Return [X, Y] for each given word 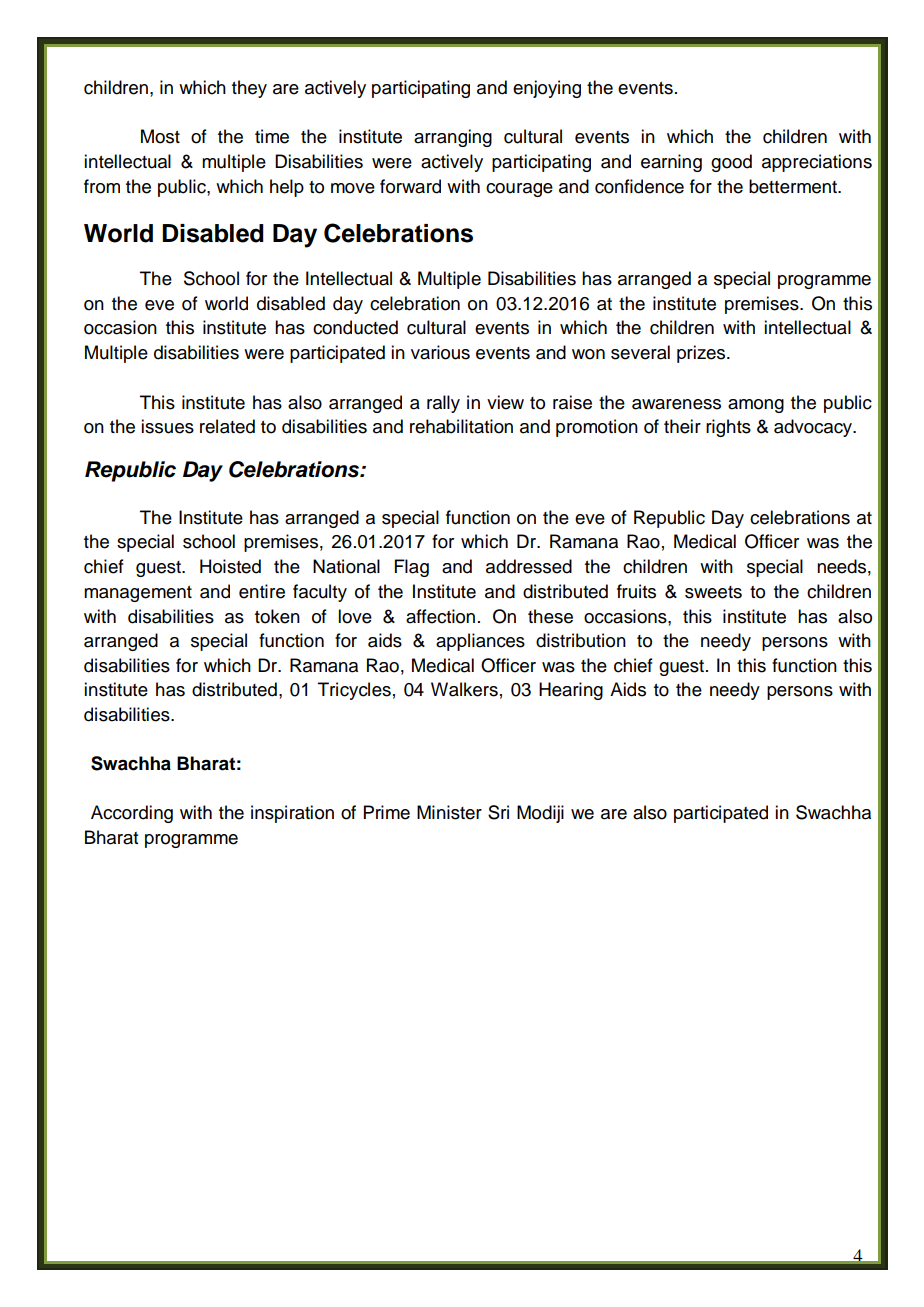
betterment [794, 186]
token [277, 616]
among [756, 406]
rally [443, 404]
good [731, 163]
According [132, 814]
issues [167, 426]
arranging [453, 138]
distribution [581, 640]
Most [160, 136]
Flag [412, 568]
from [102, 186]
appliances [480, 642]
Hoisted [230, 566]
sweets [713, 592]
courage [519, 190]
